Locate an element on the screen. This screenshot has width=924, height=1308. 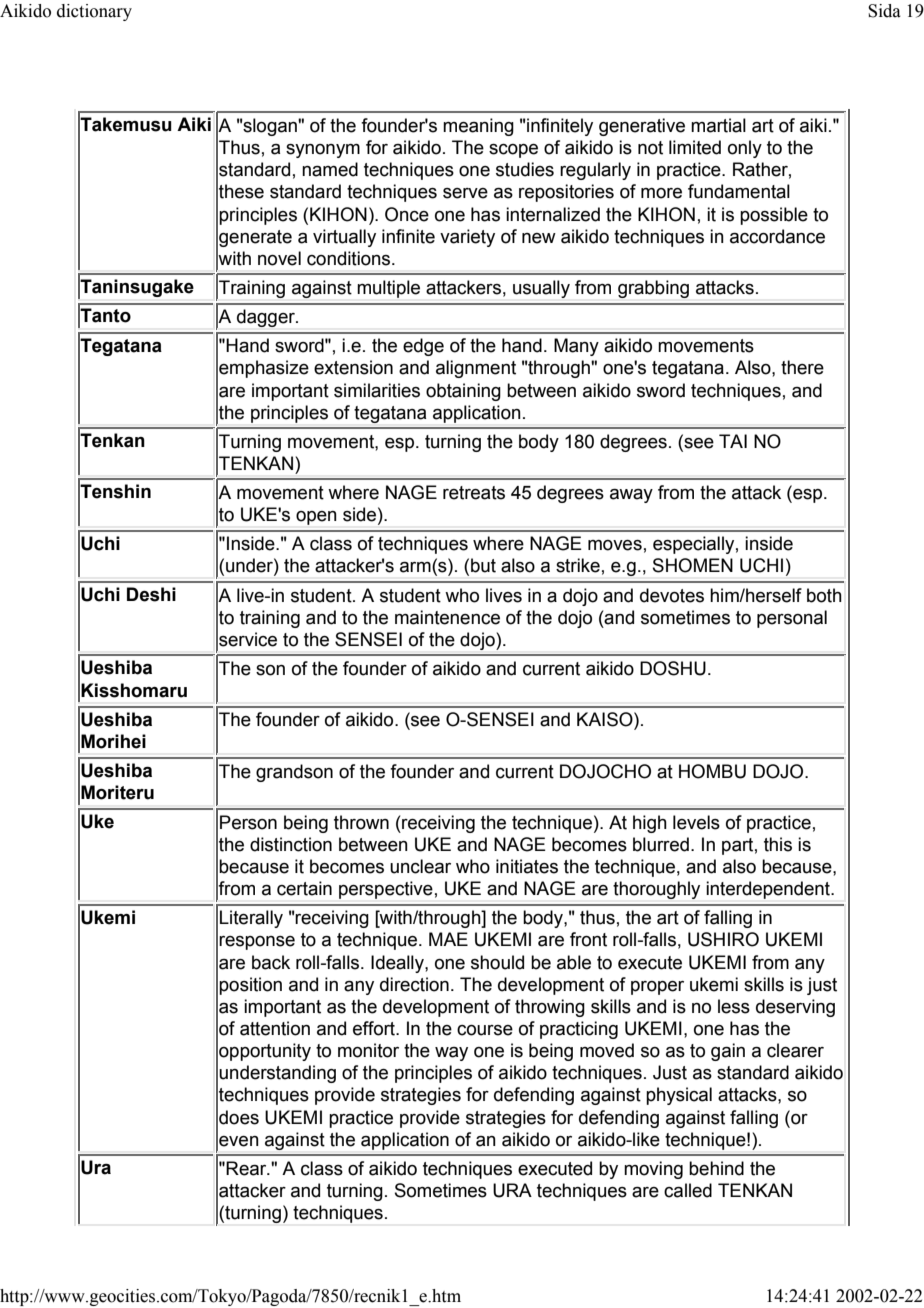
Rear is located at coordinates (247, 1168).
